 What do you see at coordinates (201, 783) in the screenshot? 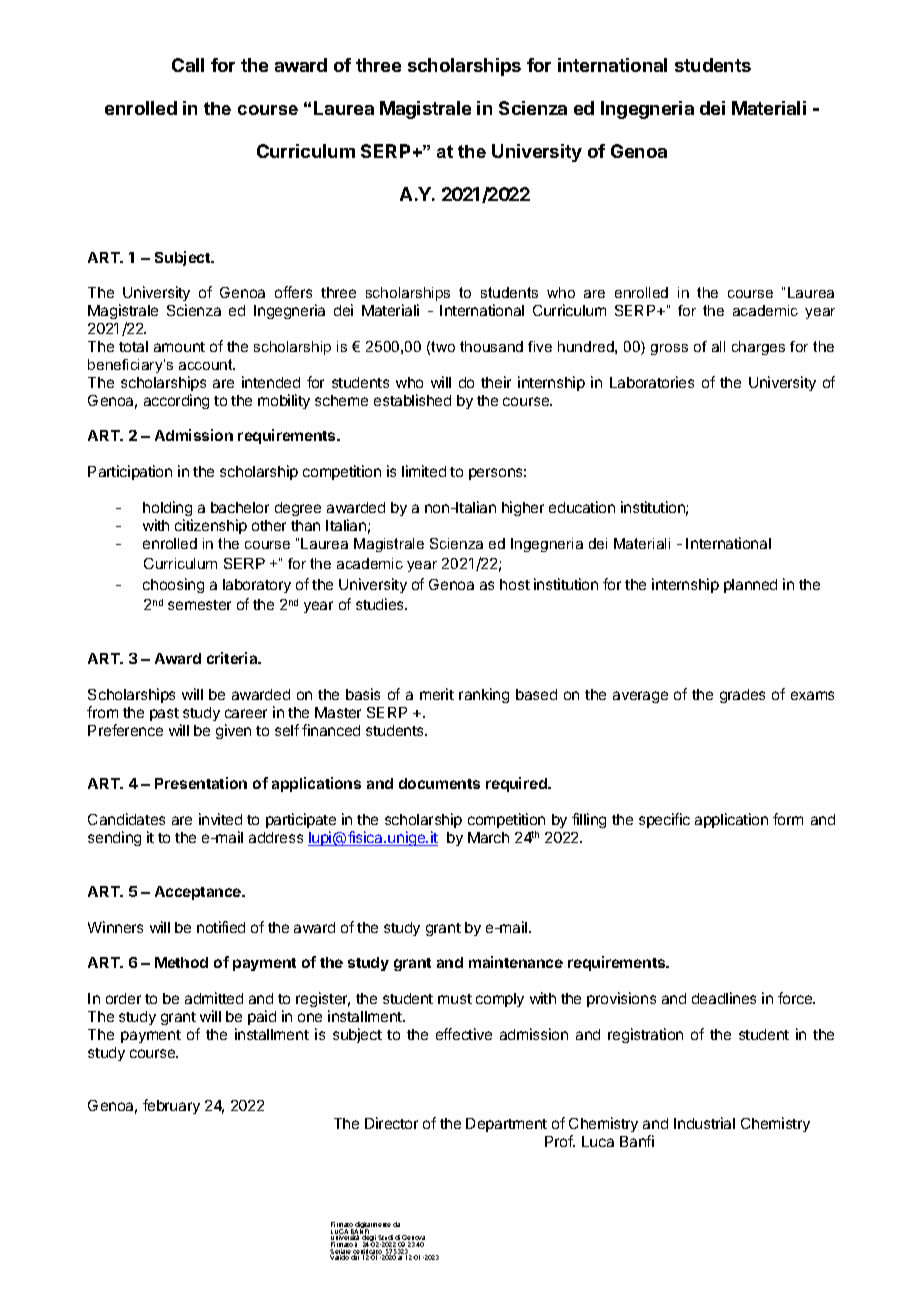
I see `Presentation` at bounding box center [201, 783].
